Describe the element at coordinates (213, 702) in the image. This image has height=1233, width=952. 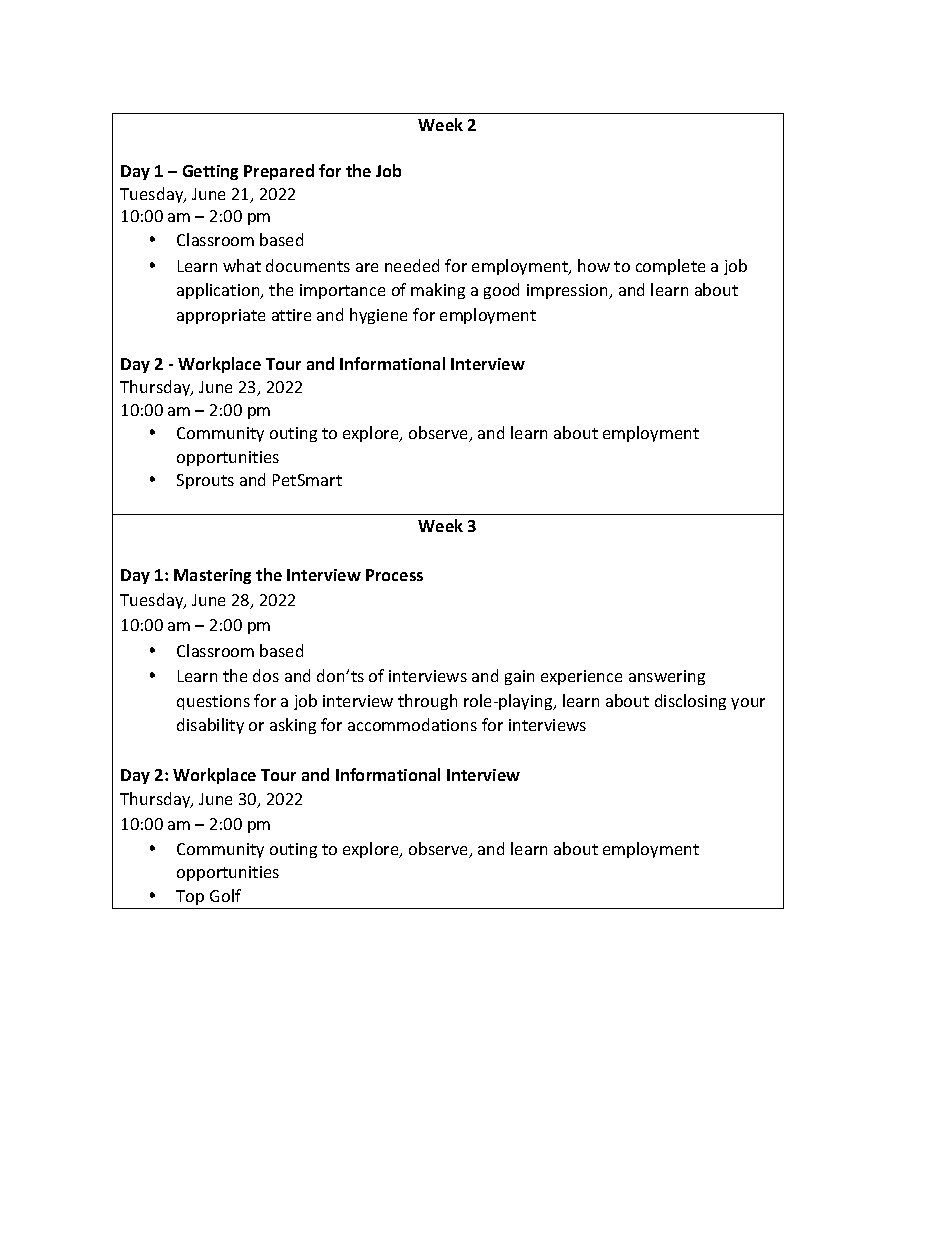
I see `questions` at that location.
